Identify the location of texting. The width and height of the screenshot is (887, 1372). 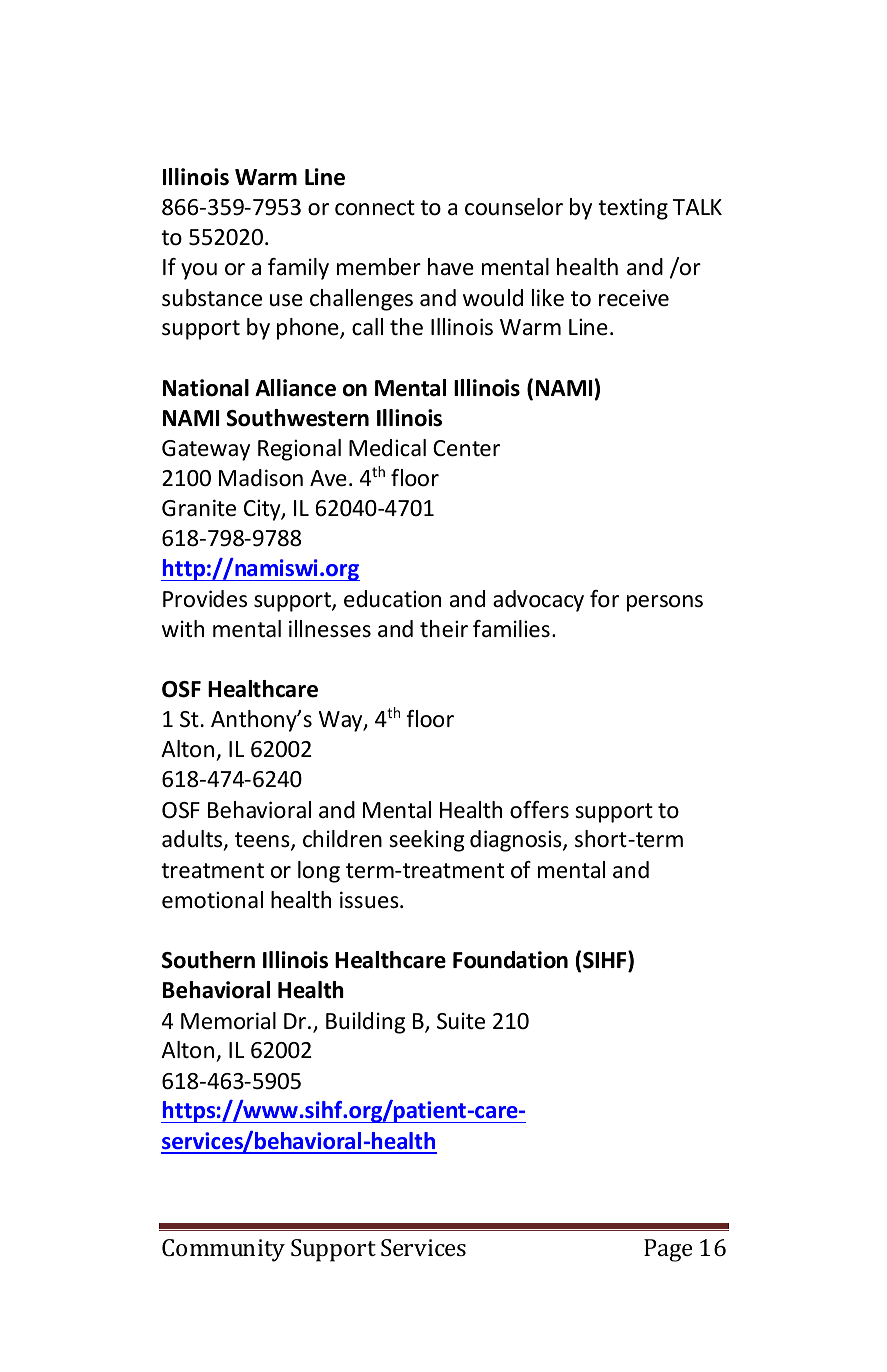
(633, 209).
